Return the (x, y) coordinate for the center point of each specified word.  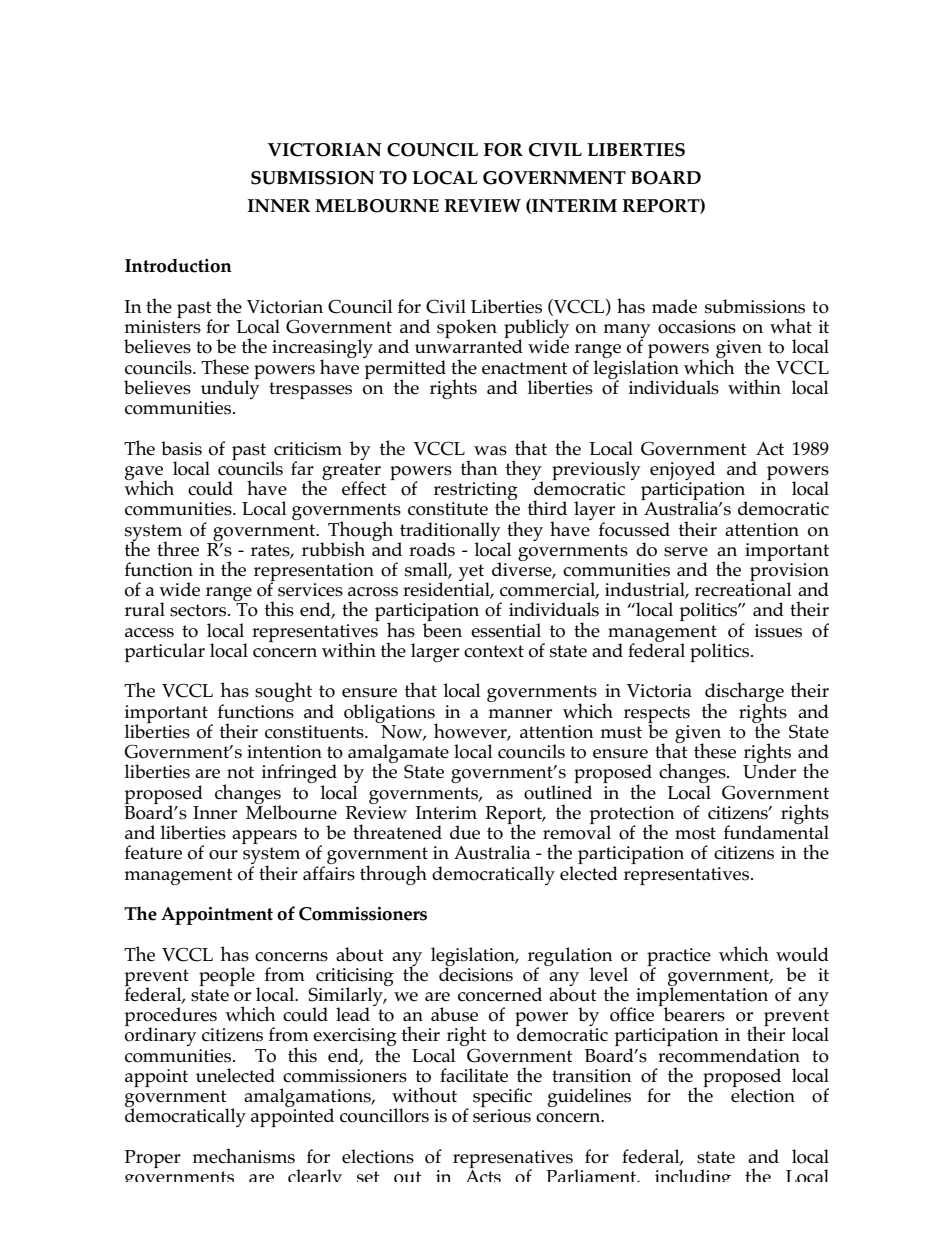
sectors (199, 610)
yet (473, 574)
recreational (743, 588)
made (674, 306)
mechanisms (244, 1156)
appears (264, 837)
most (695, 833)
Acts (484, 1176)
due (465, 832)
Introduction (178, 265)
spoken (467, 328)
